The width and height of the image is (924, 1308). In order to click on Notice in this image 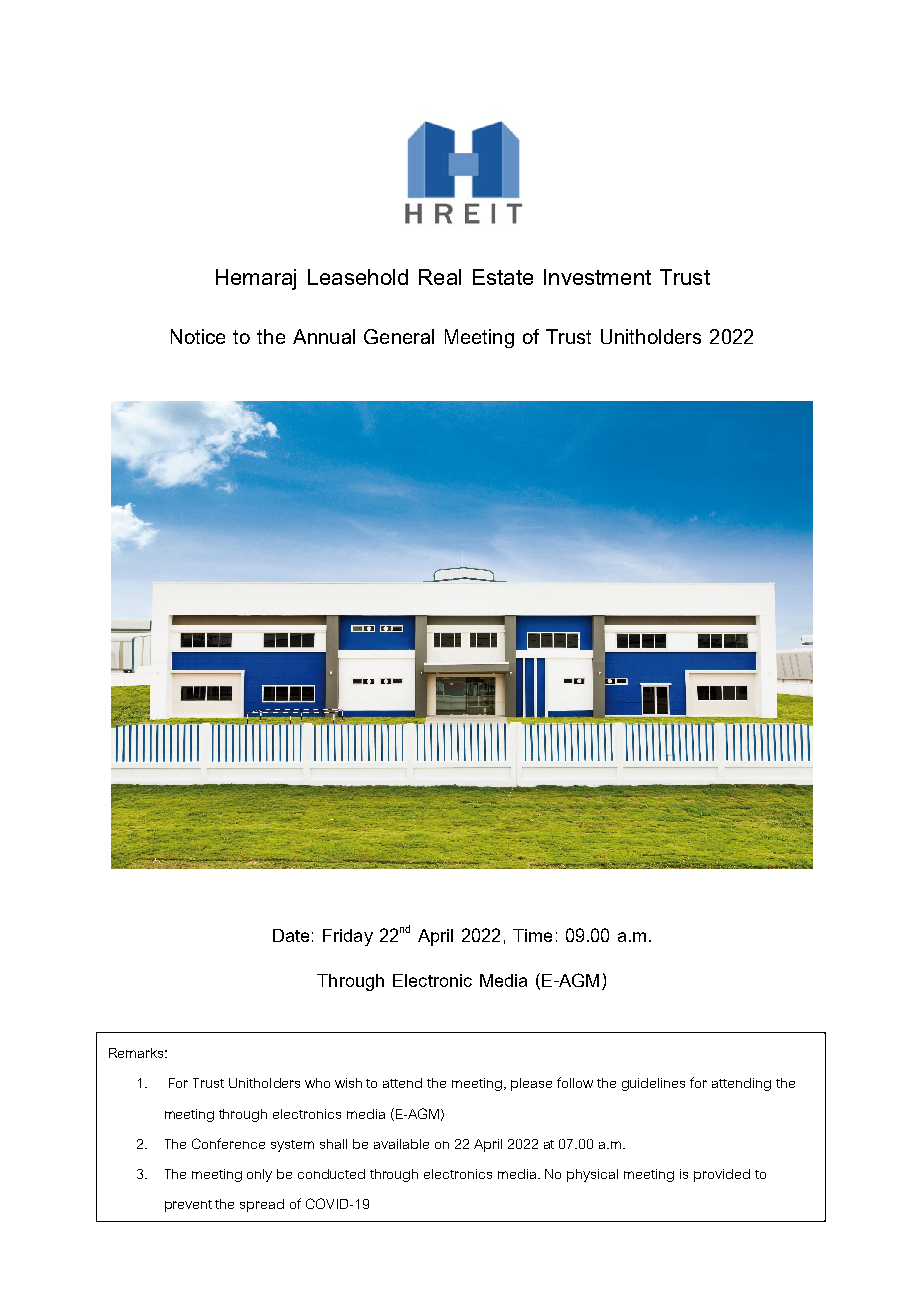, I will do `click(198, 336)`.
